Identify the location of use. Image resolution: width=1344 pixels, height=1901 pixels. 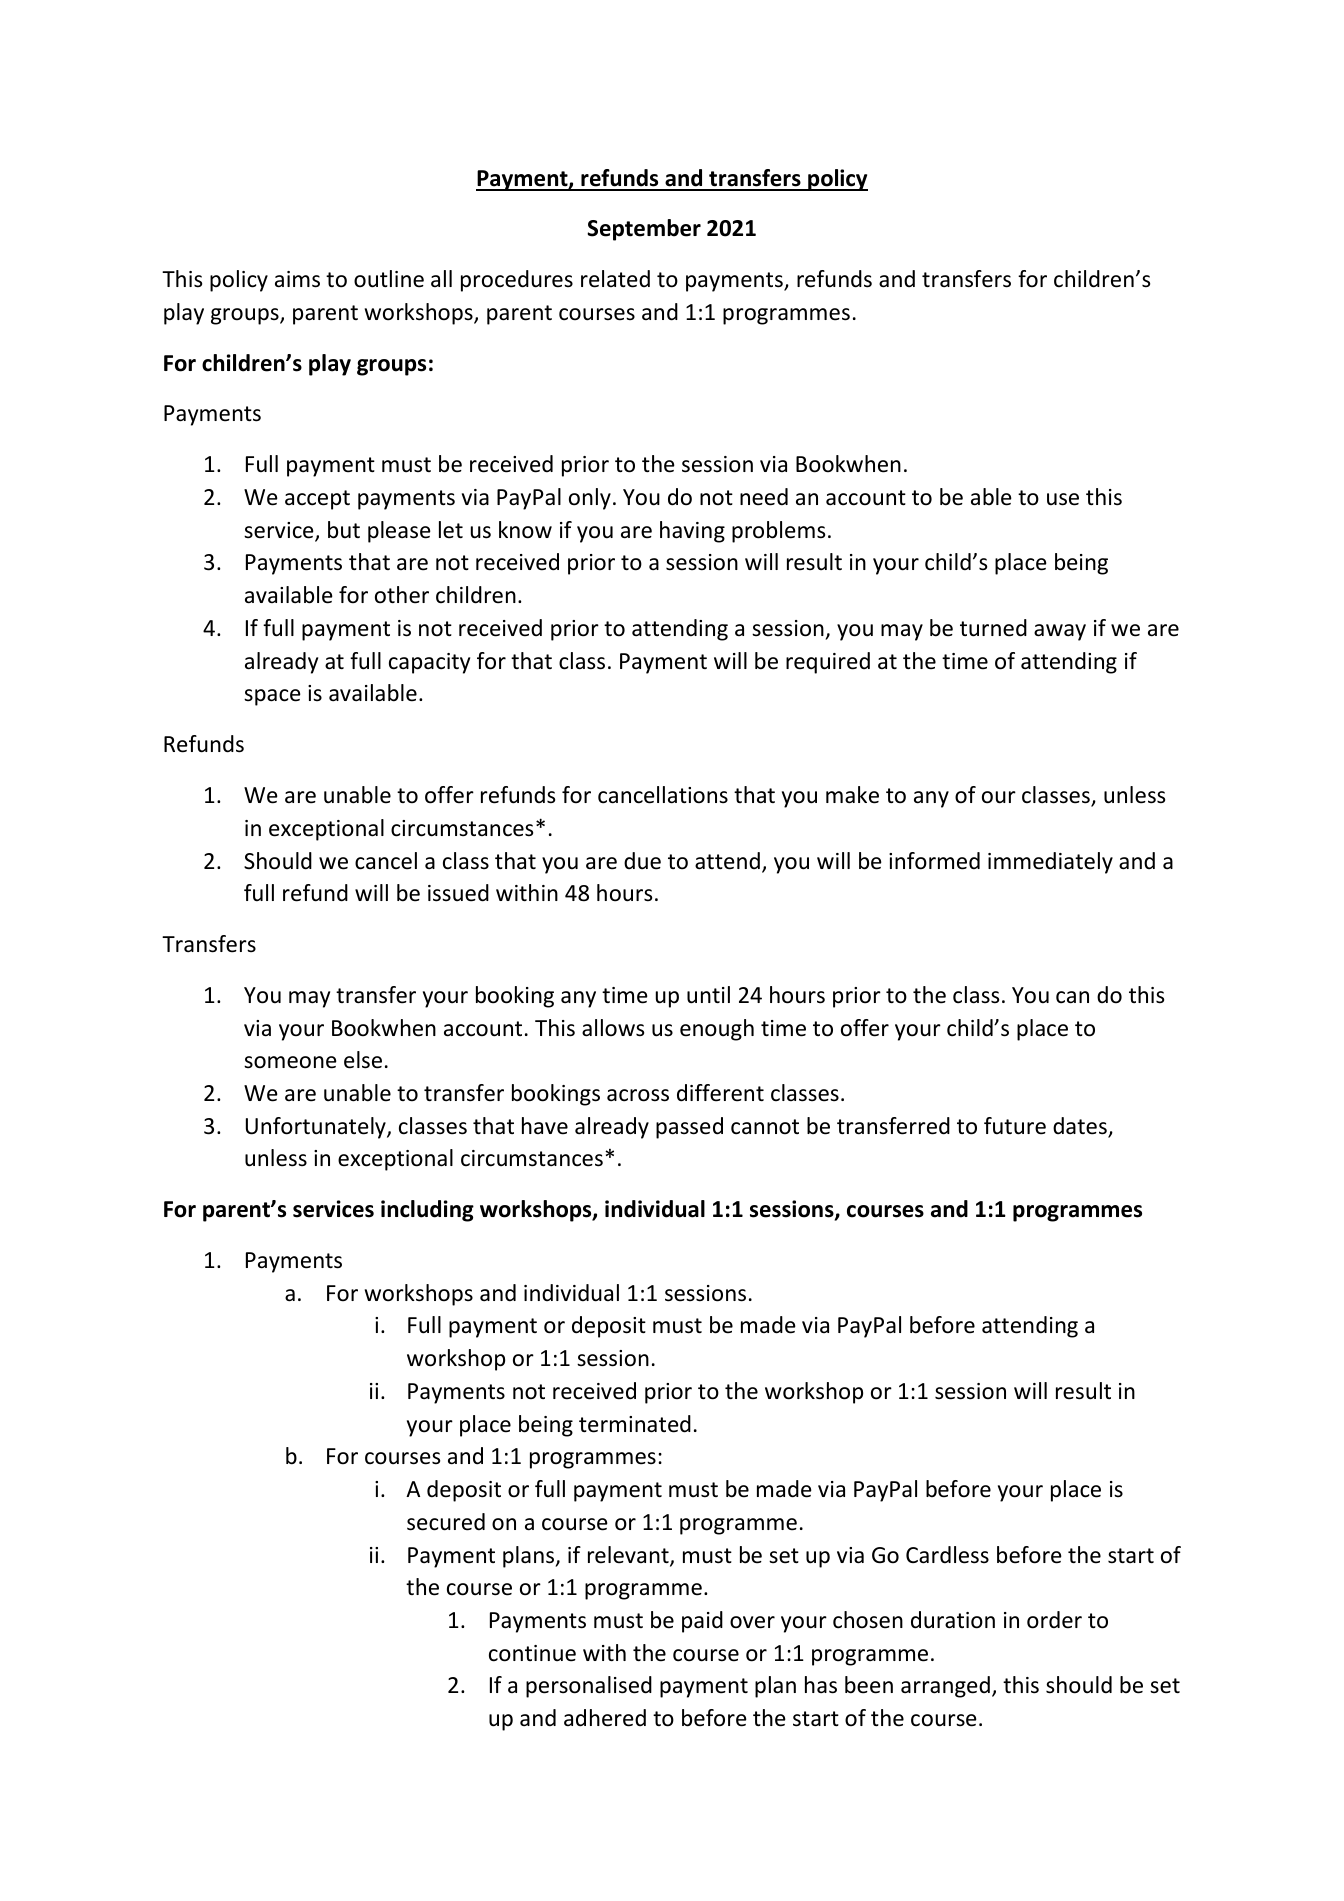
(1063, 499).
